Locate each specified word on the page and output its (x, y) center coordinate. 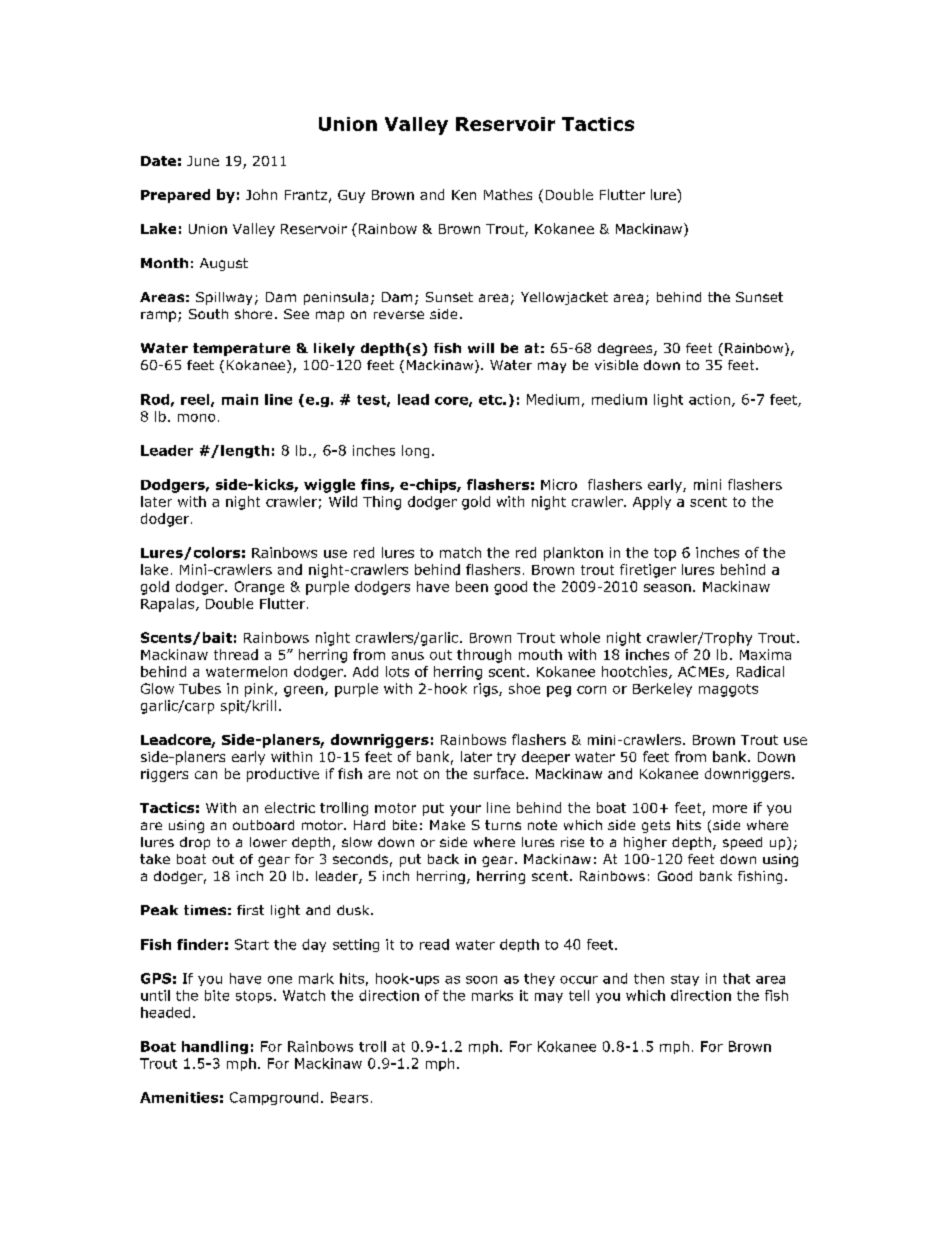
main (240, 399)
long (415, 451)
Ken (464, 195)
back (443, 859)
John (261, 194)
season (667, 588)
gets (656, 826)
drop (195, 843)
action (709, 399)
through (484, 656)
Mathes (508, 194)
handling (215, 1047)
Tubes (200, 688)
